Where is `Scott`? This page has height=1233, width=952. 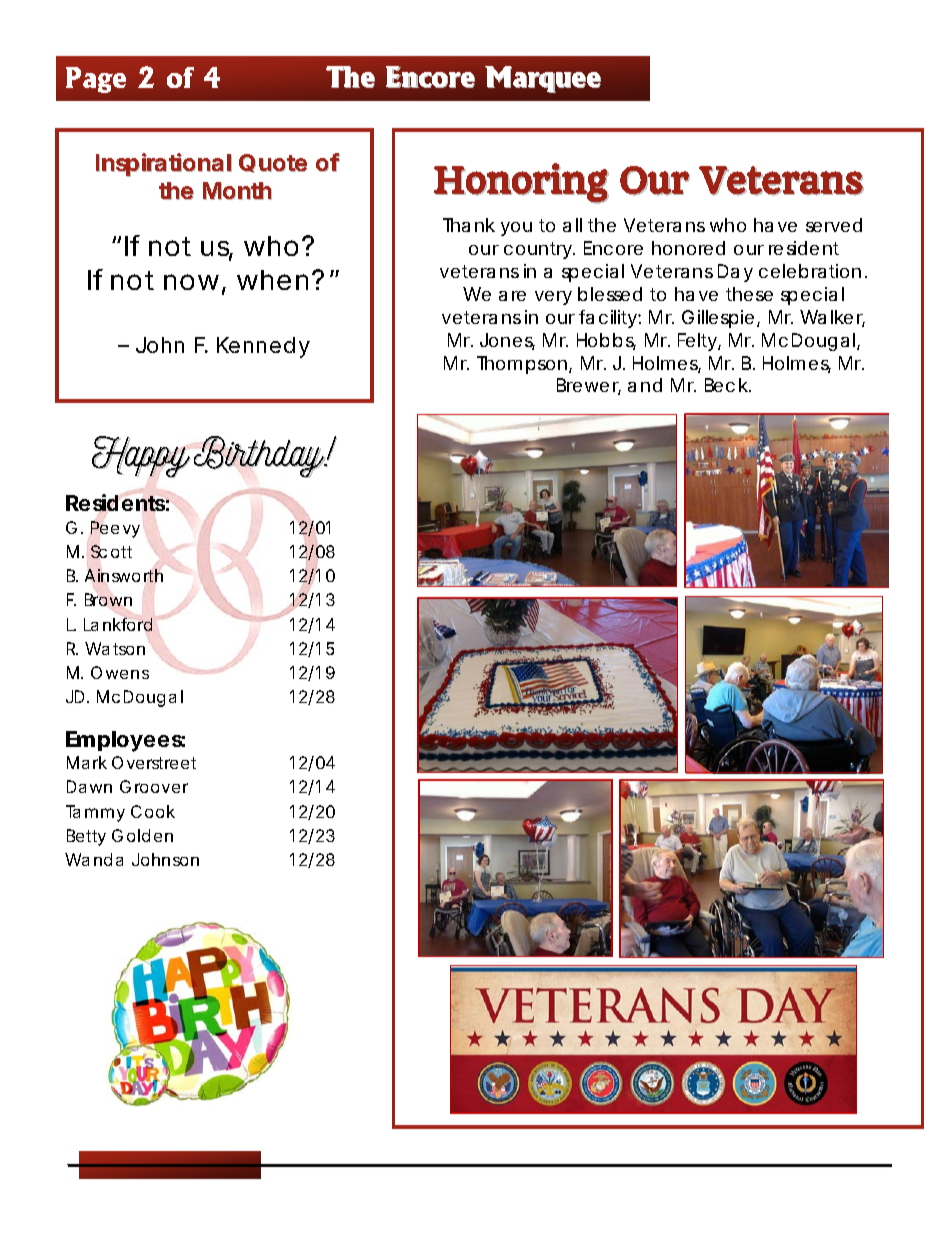
Scott is located at coordinates (111, 551).
